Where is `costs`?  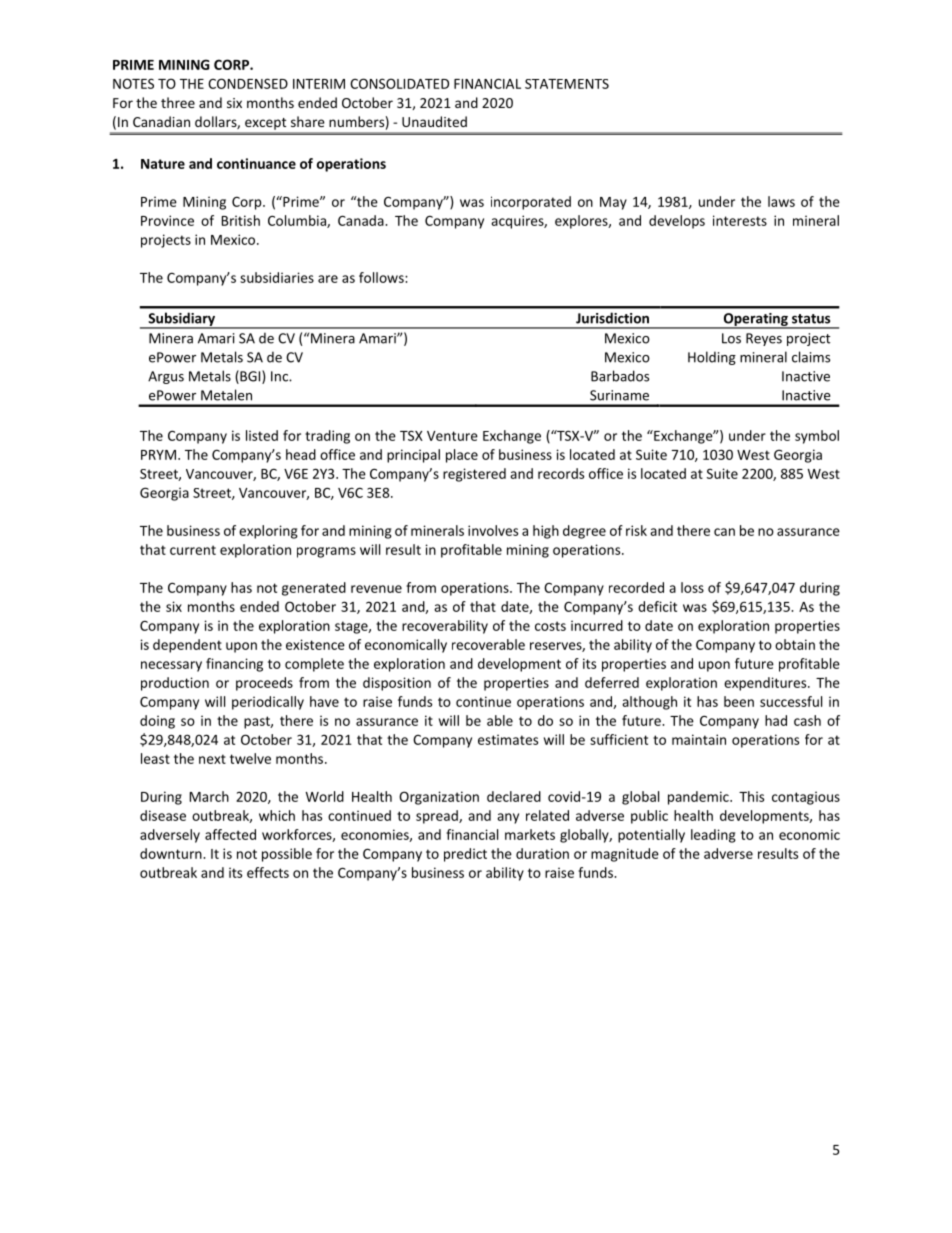
costs is located at coordinates (550, 626).
